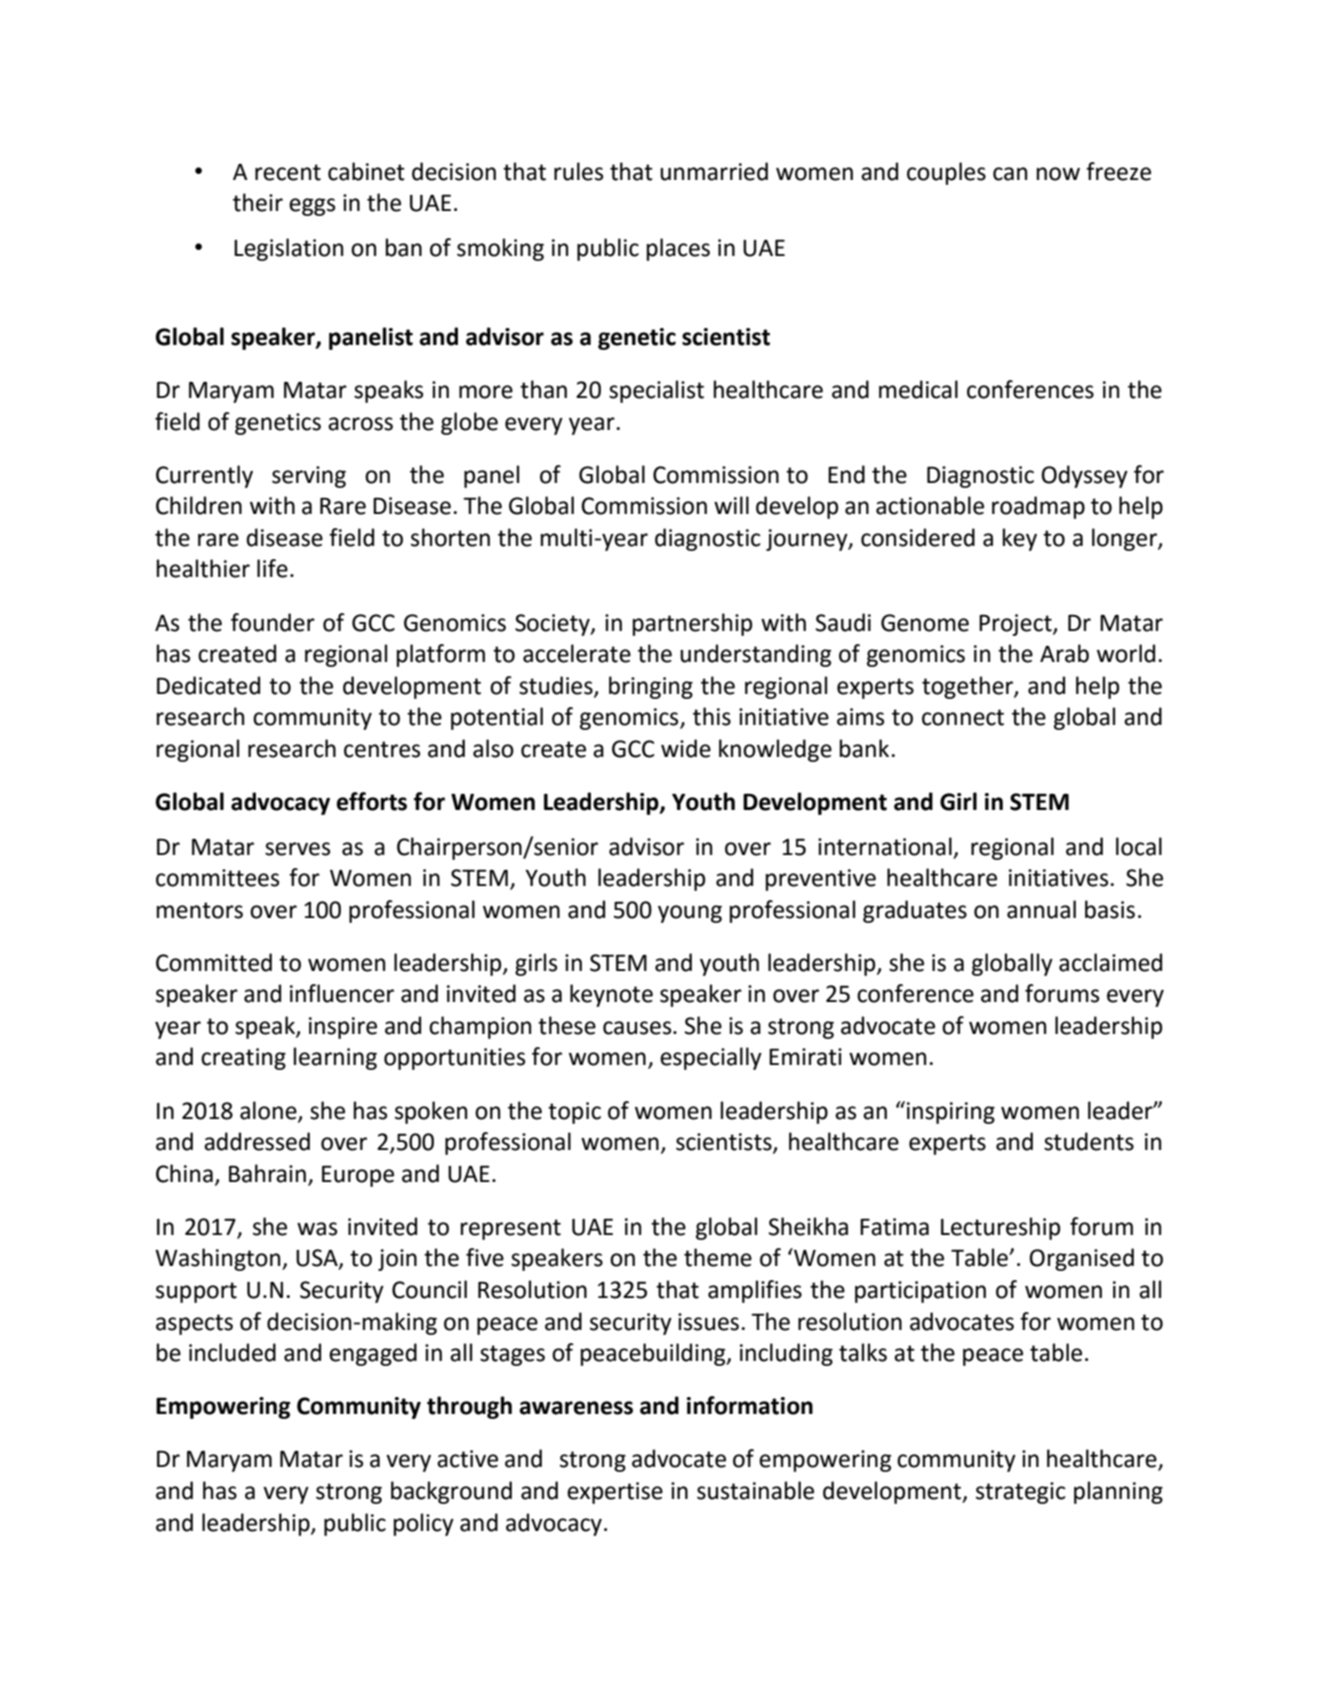 The height and width of the image is (1707, 1319). Describe the element at coordinates (1010, 174) in the image. I see `can` at that location.
